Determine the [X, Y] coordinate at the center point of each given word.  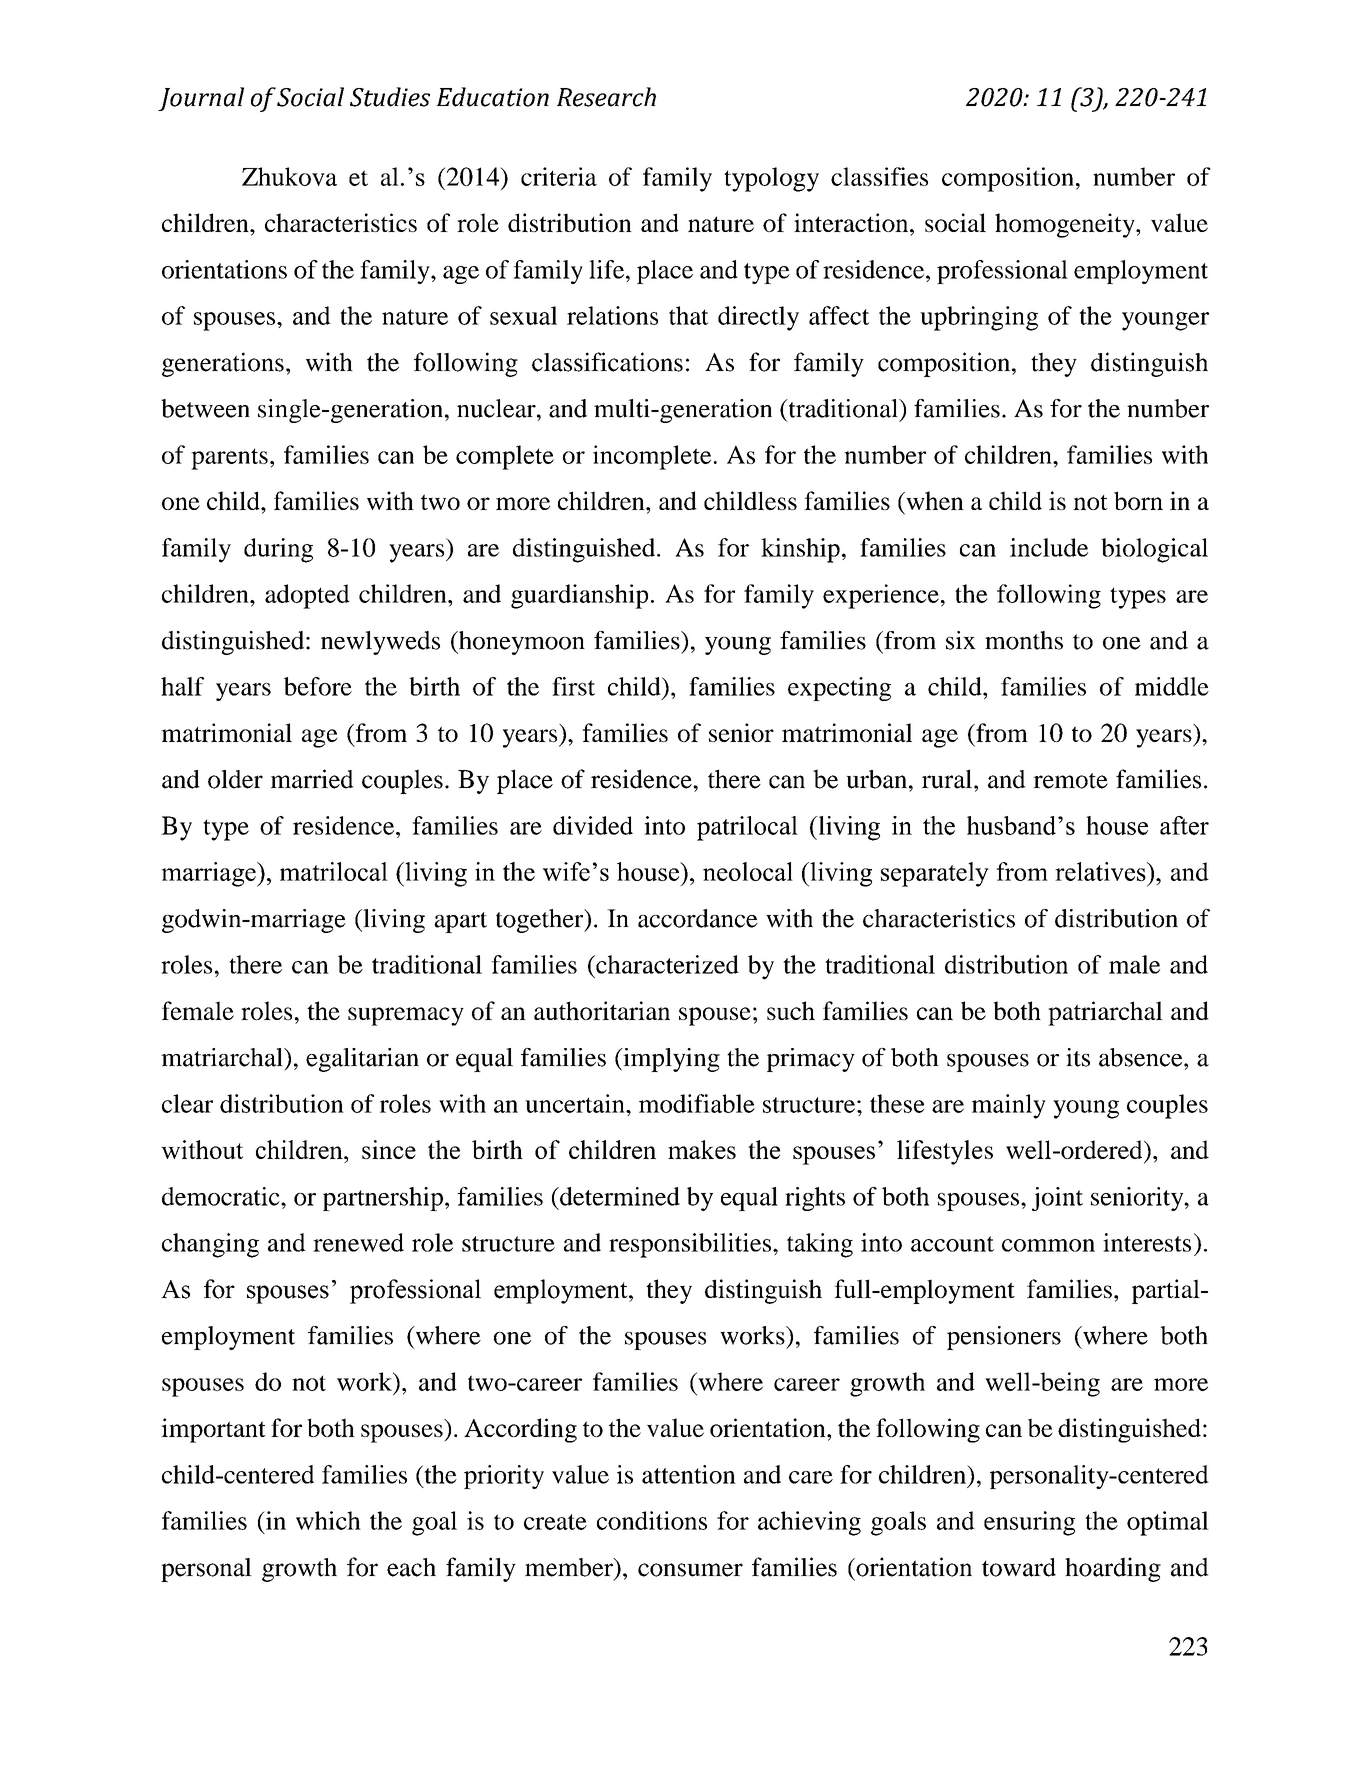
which [328, 1520]
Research [606, 97]
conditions [652, 1520]
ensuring [1029, 1523]
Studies [390, 97]
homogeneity [1066, 225]
